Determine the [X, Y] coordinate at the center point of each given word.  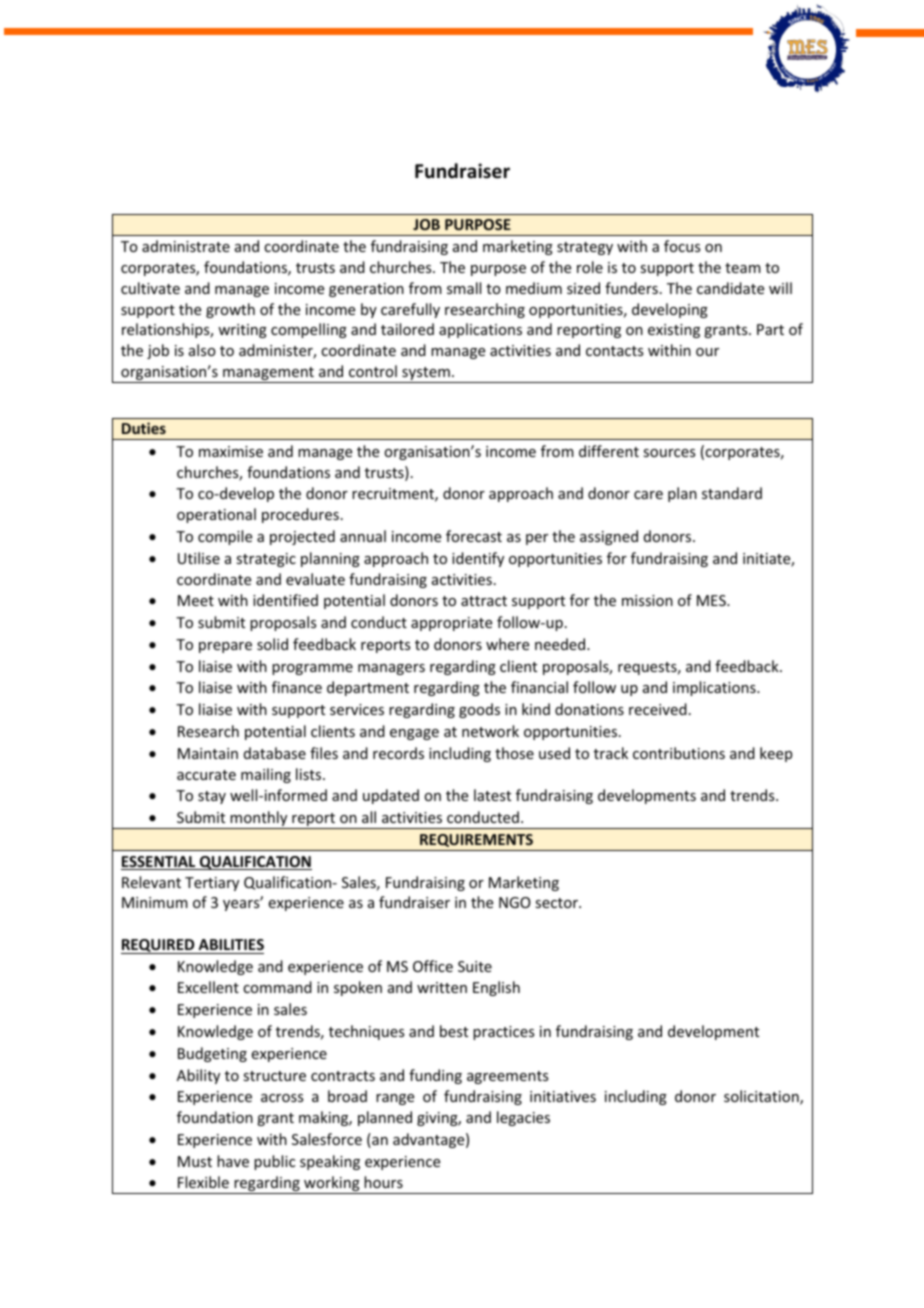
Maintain [208, 753]
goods [479, 710]
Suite [475, 966]
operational [216, 515]
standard [732, 493]
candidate [730, 288]
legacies [523, 1118]
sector [557, 903]
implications [715, 688]
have [233, 1161]
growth [230, 310]
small [464, 288]
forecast [474, 536]
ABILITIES [231, 944]
